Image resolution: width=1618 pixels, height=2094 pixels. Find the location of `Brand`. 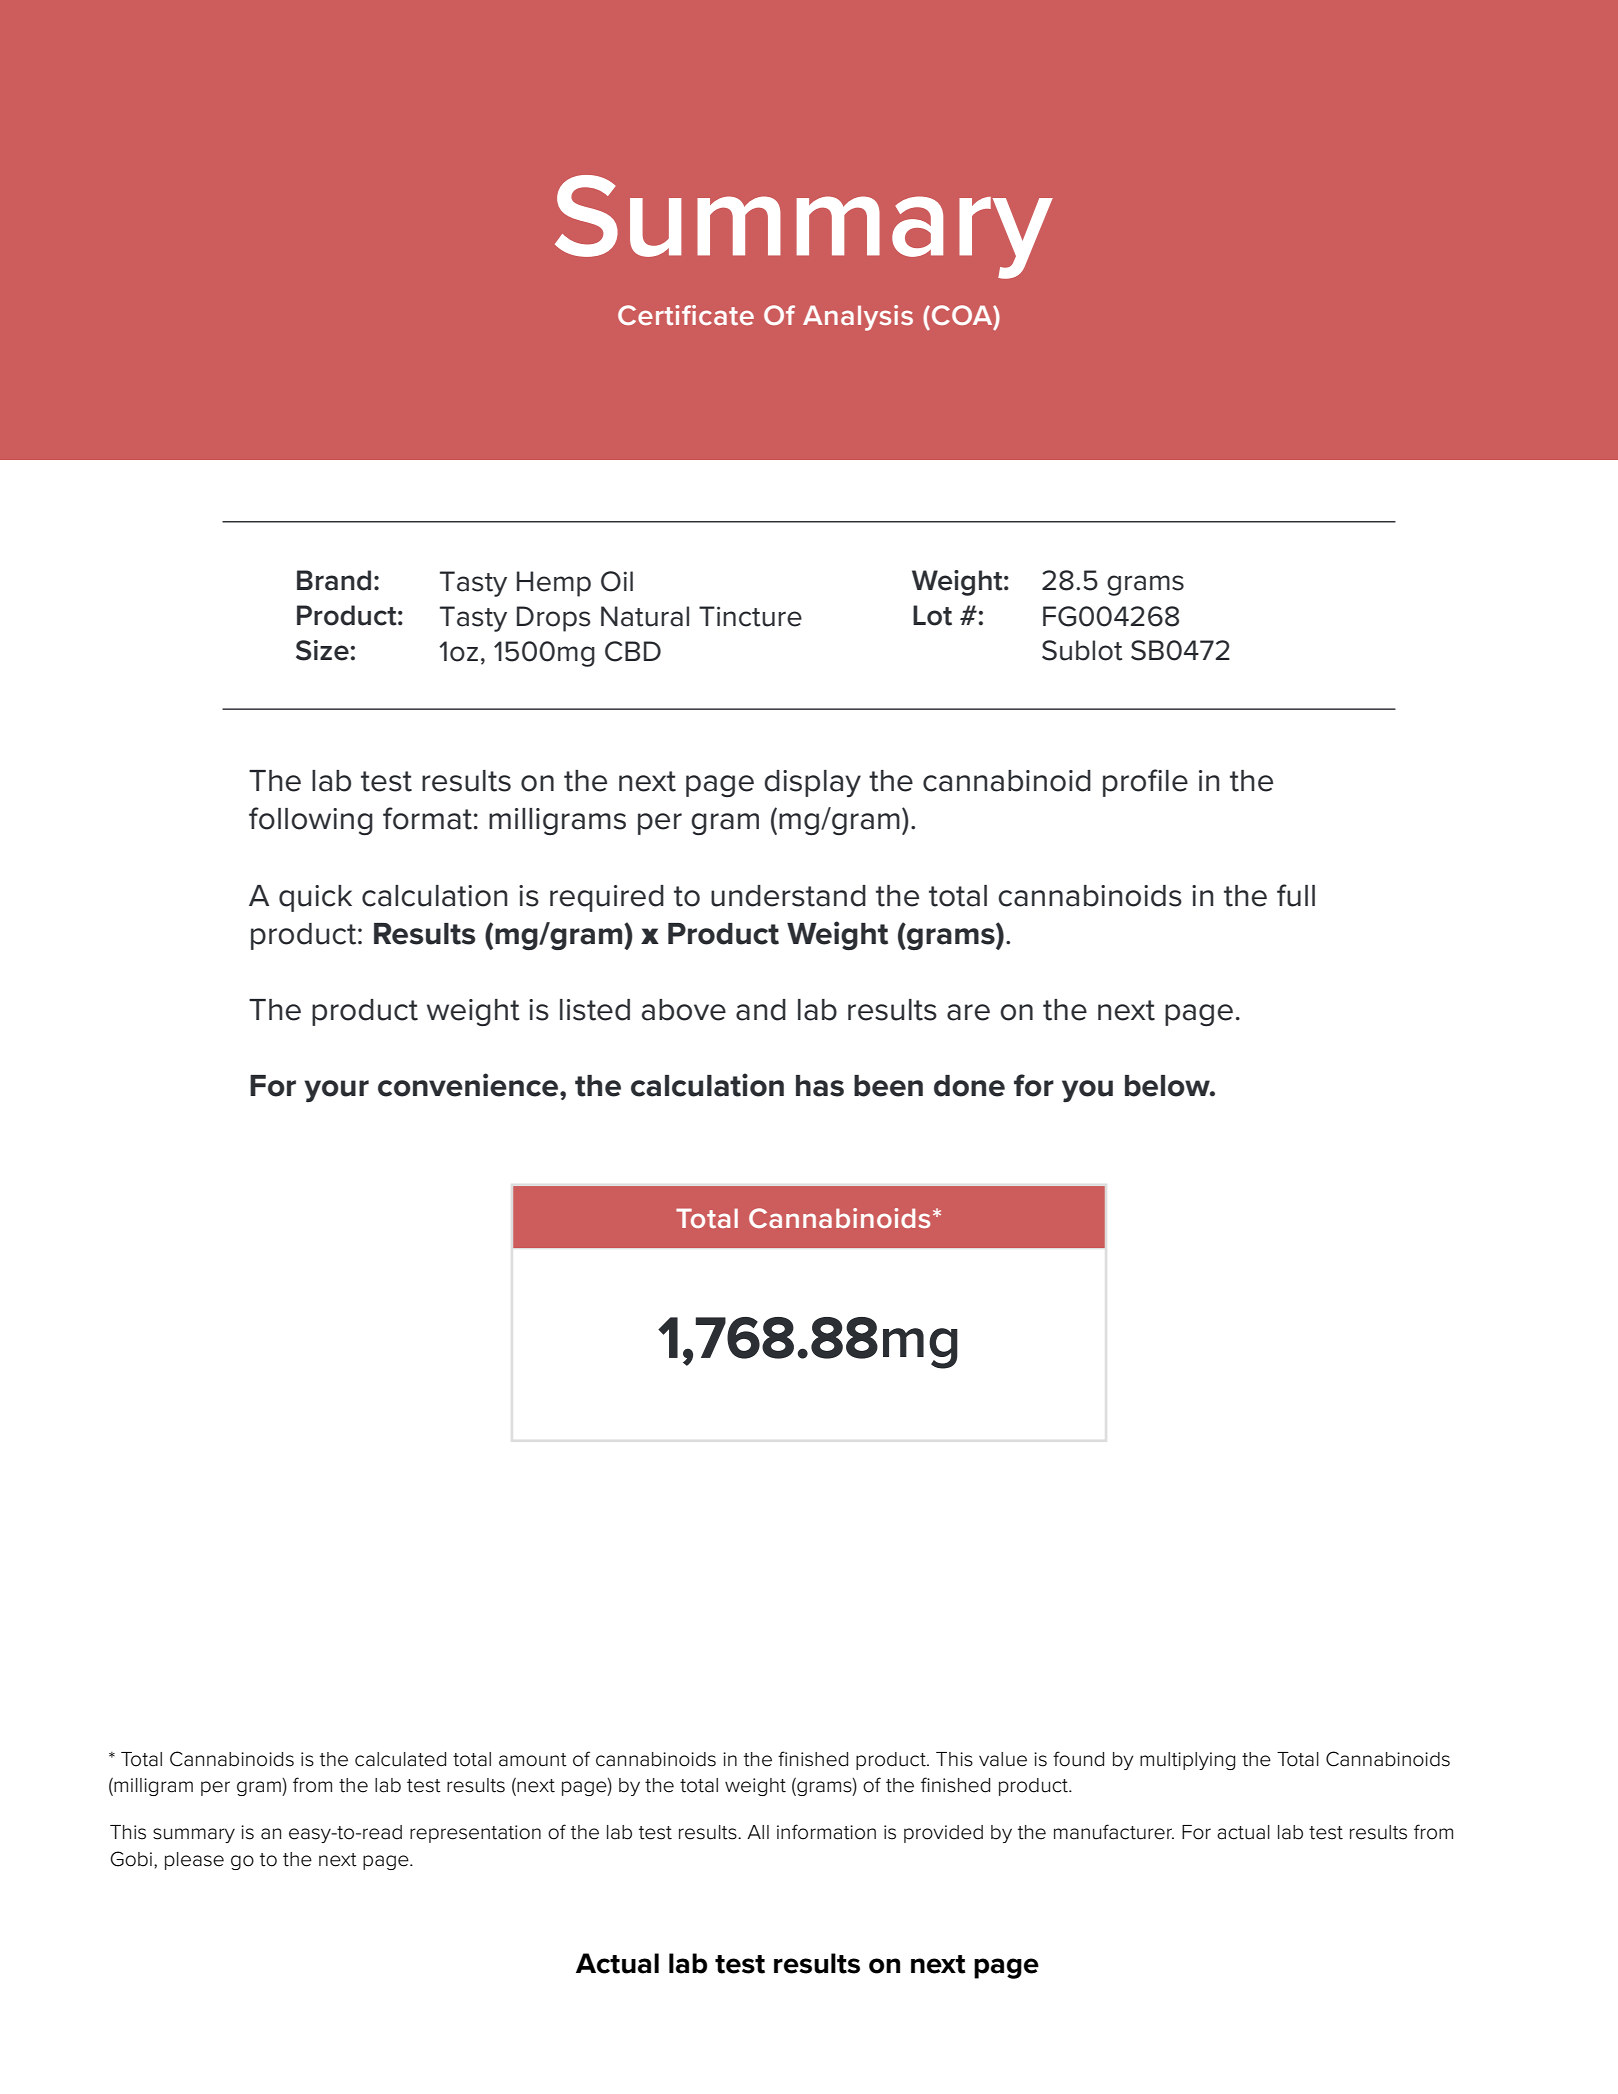

Brand is located at coordinates (334, 580).
